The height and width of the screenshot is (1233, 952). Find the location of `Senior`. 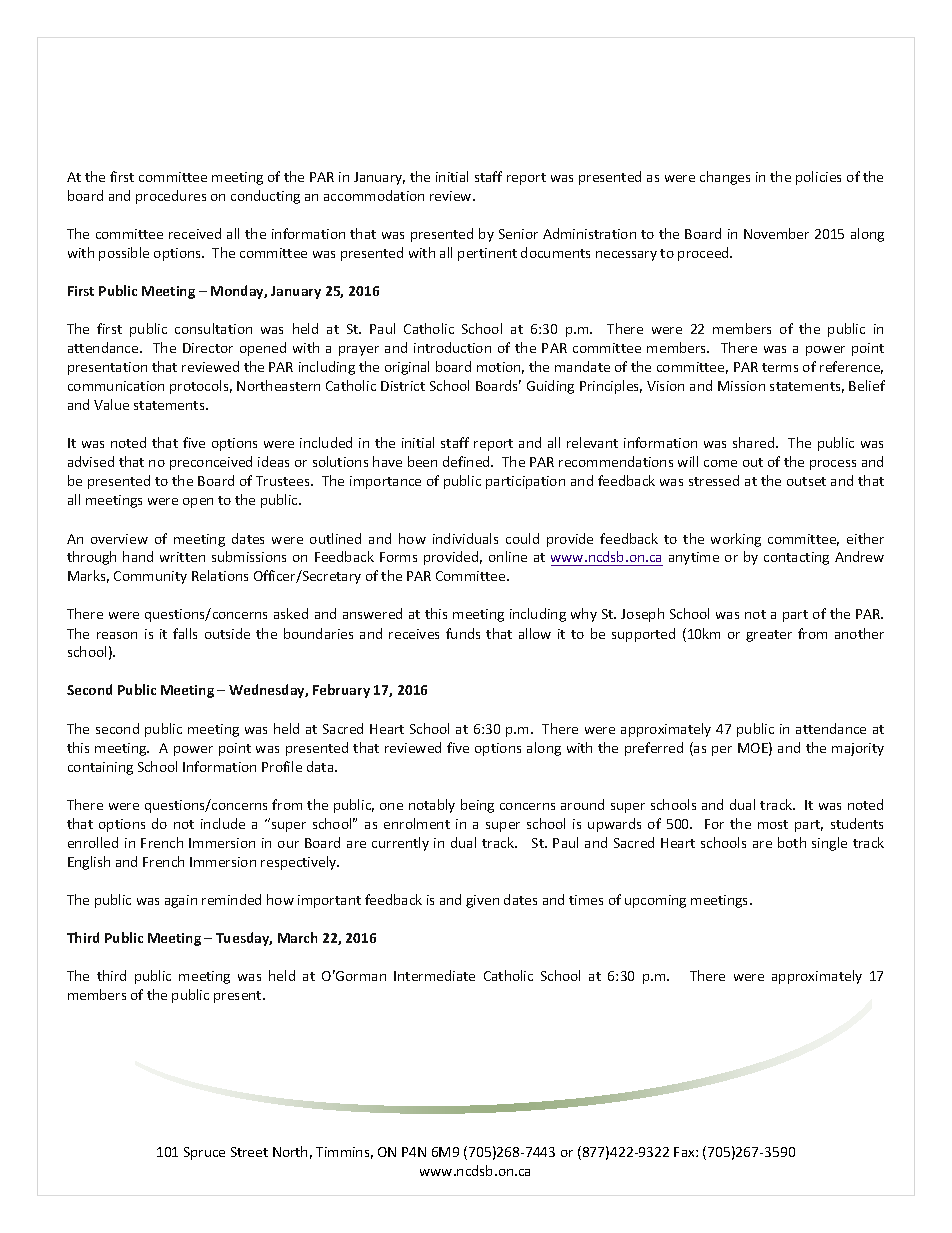

Senior is located at coordinates (518, 234).
